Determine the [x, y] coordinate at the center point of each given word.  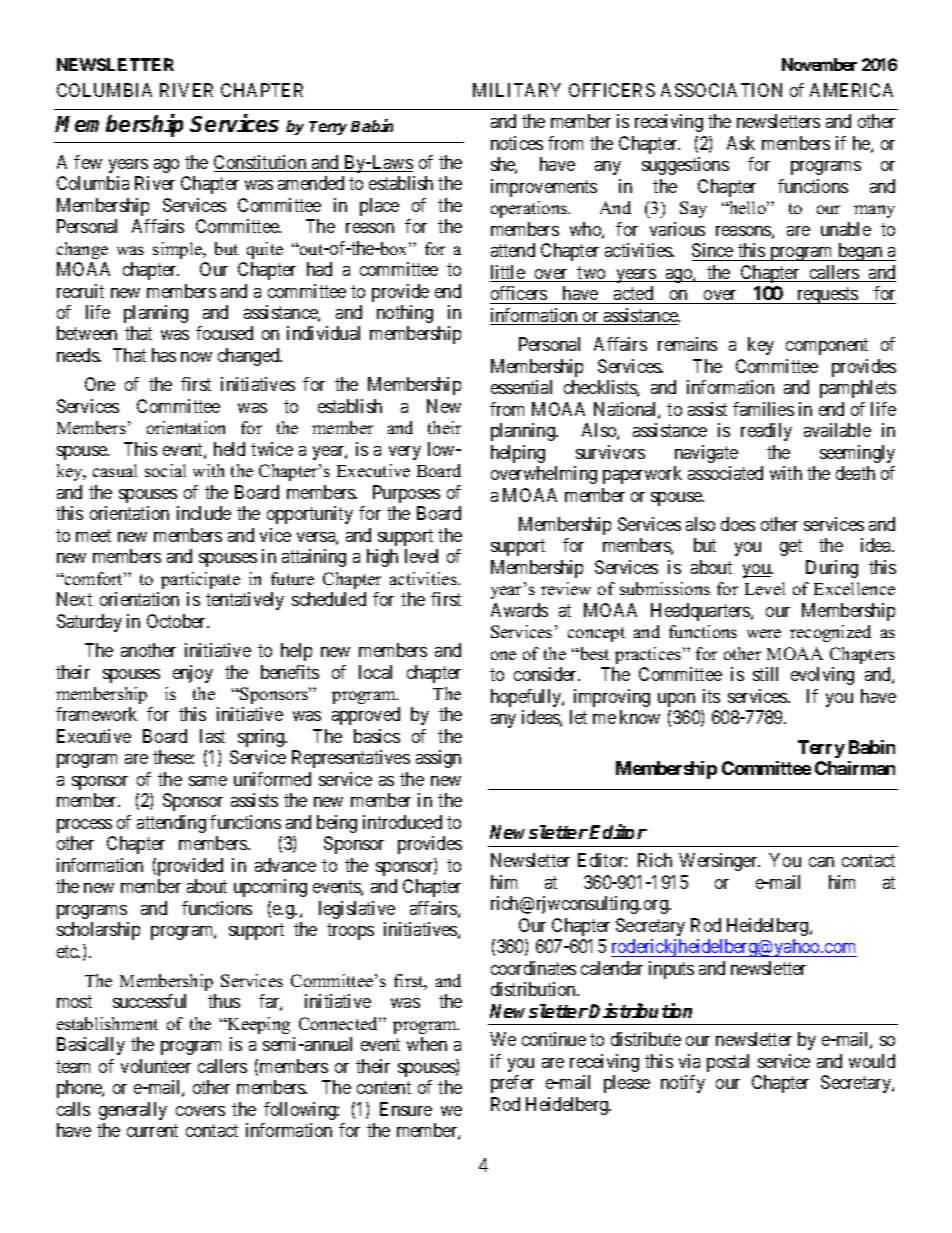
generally [133, 1111]
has [164, 355]
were [764, 633]
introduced [402, 822]
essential [521, 387]
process [84, 826]
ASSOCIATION [721, 90]
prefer [512, 1084]
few [88, 162]
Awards [519, 610]
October [178, 621]
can [821, 862]
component [827, 346]
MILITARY [517, 90]
